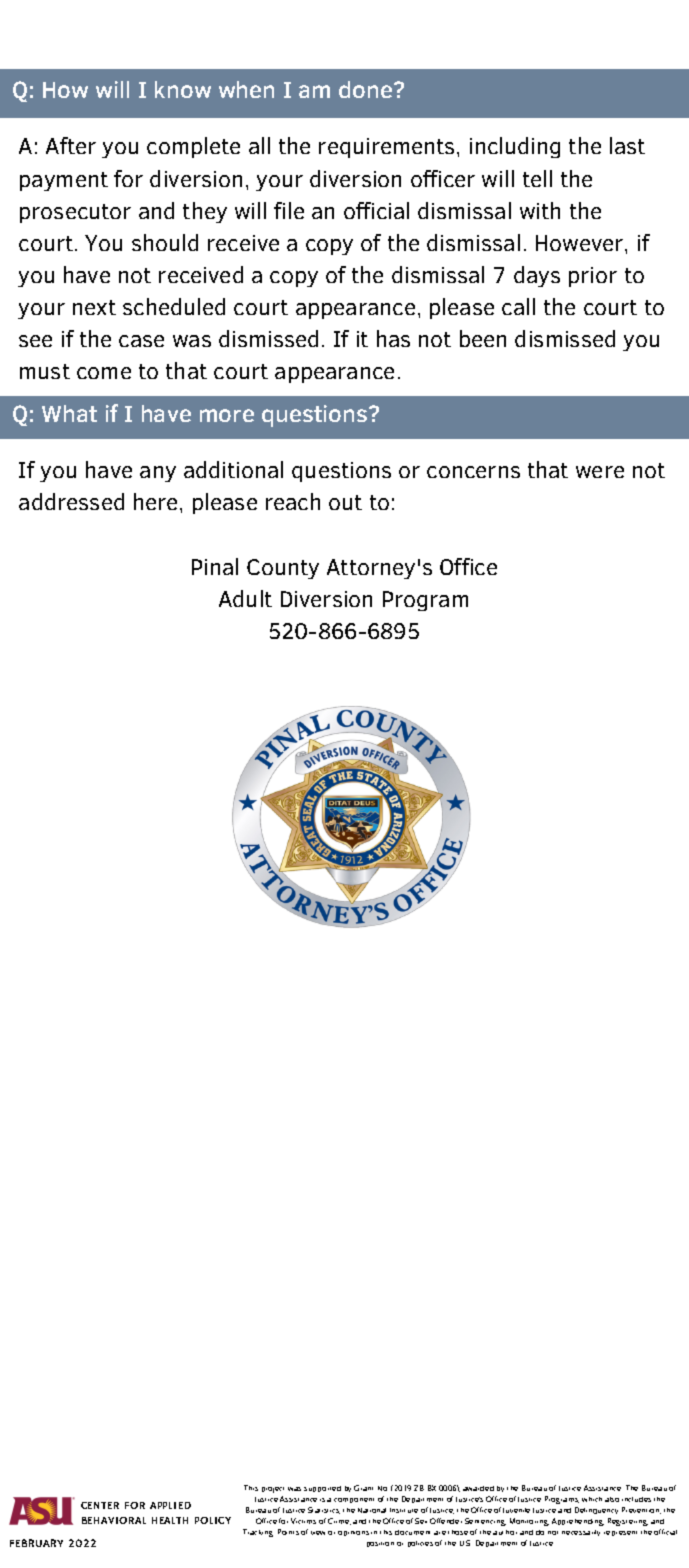 The image size is (689, 1568). Describe the element at coordinates (283, 569) in the image. I see `County` at that location.
